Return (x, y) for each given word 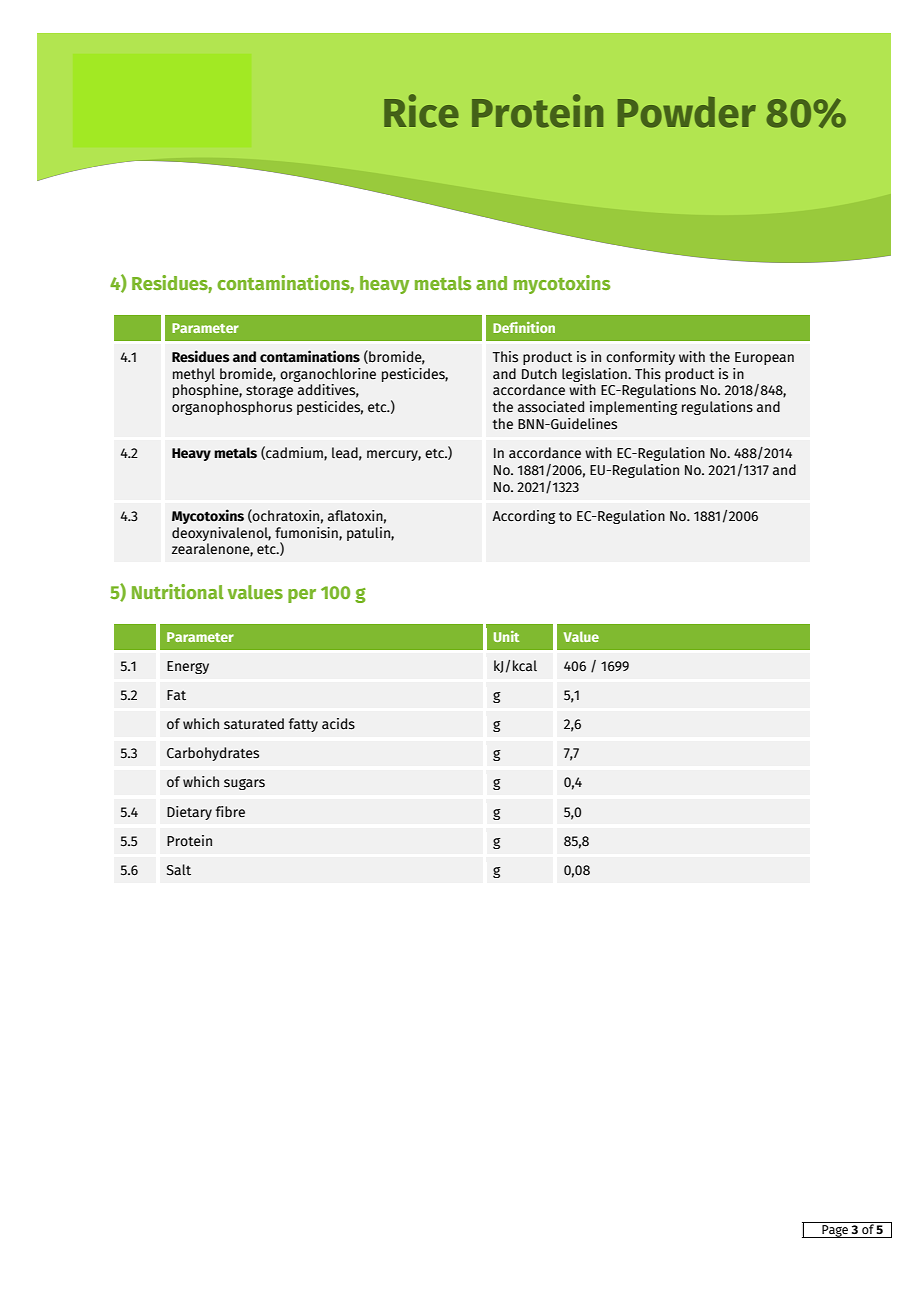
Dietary (189, 813)
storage (269, 392)
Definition (524, 327)
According (524, 517)
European (764, 358)
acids (338, 724)
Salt (179, 870)
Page (835, 1231)
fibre (230, 811)
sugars (244, 784)
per (302, 596)
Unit (506, 636)
